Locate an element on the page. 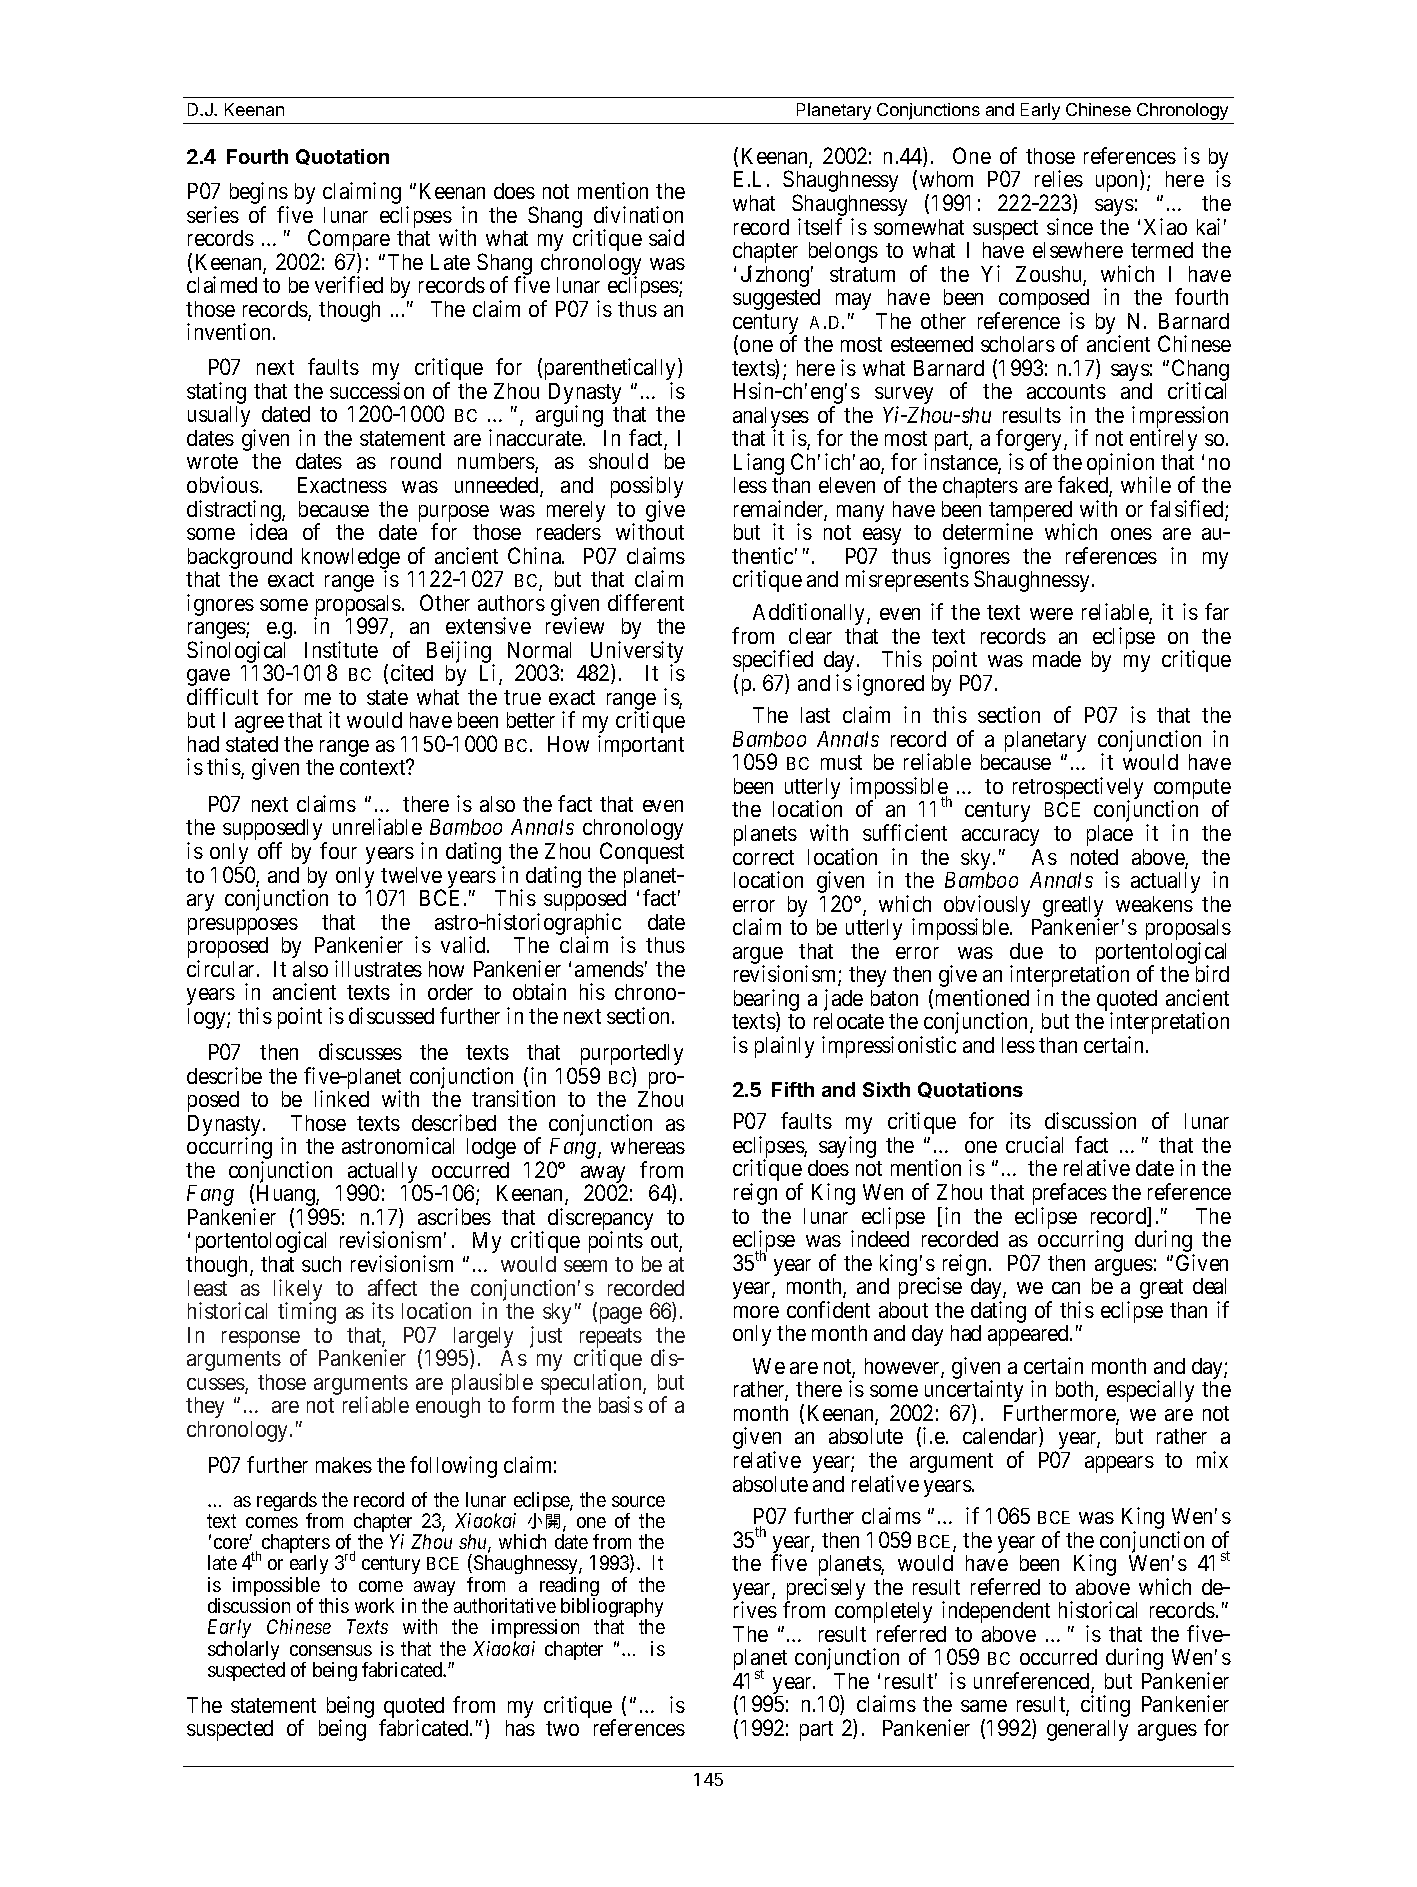 The height and width of the image is (1887, 1417). said is located at coordinates (666, 237).
